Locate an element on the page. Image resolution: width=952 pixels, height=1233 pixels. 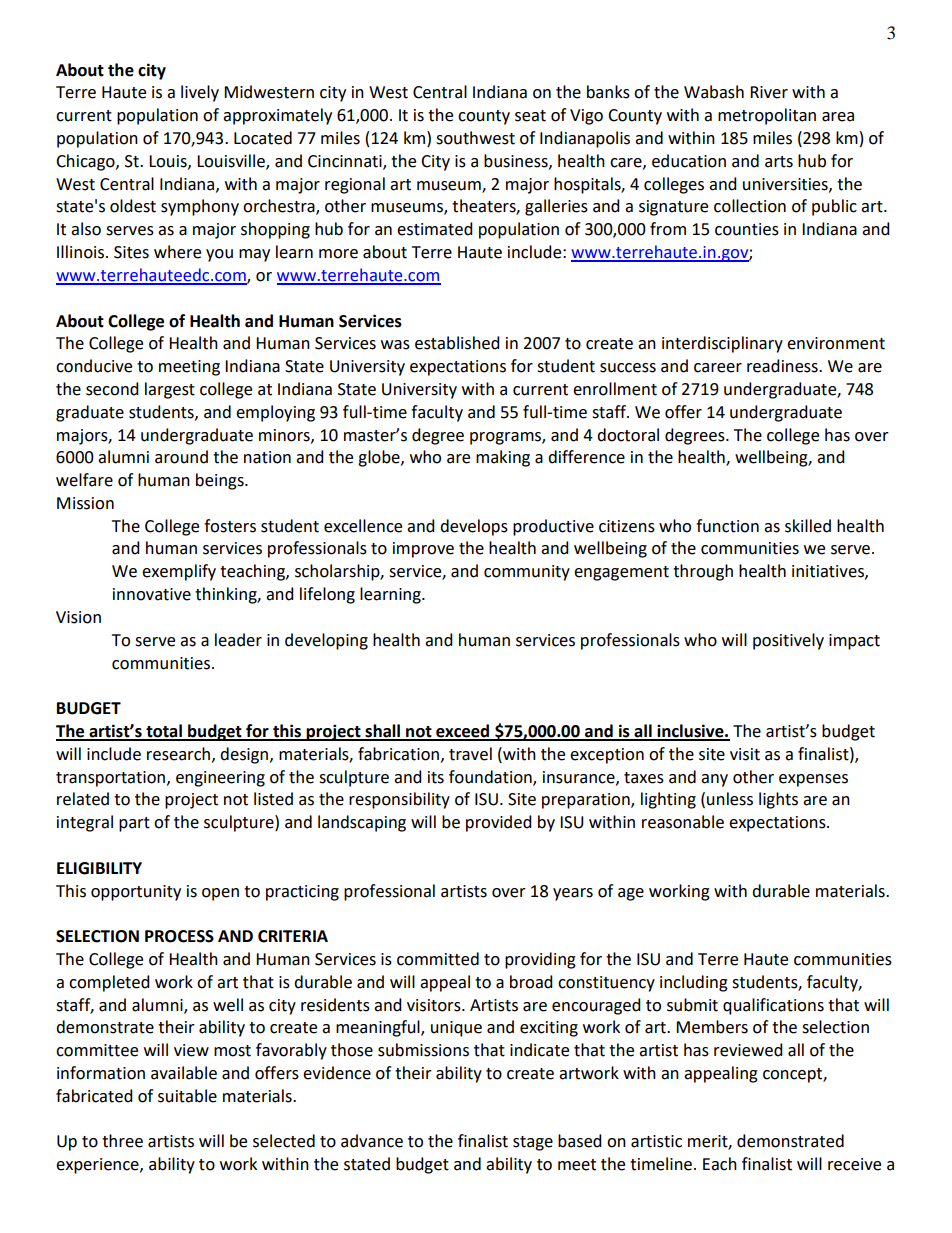
seat is located at coordinates (530, 116).
